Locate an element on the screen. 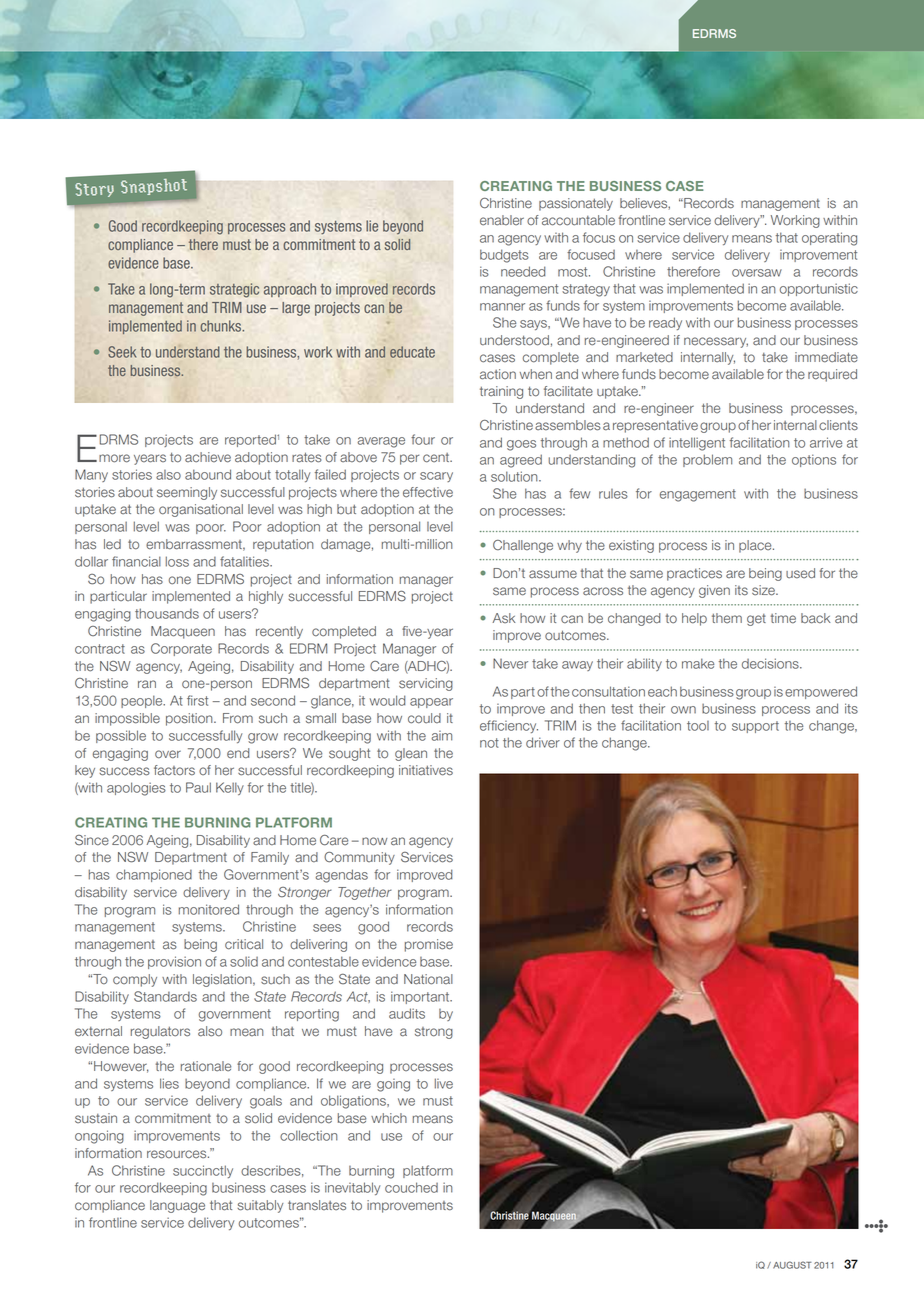 This screenshot has height=1308, width=924. seemingly is located at coordinates (187, 493).
